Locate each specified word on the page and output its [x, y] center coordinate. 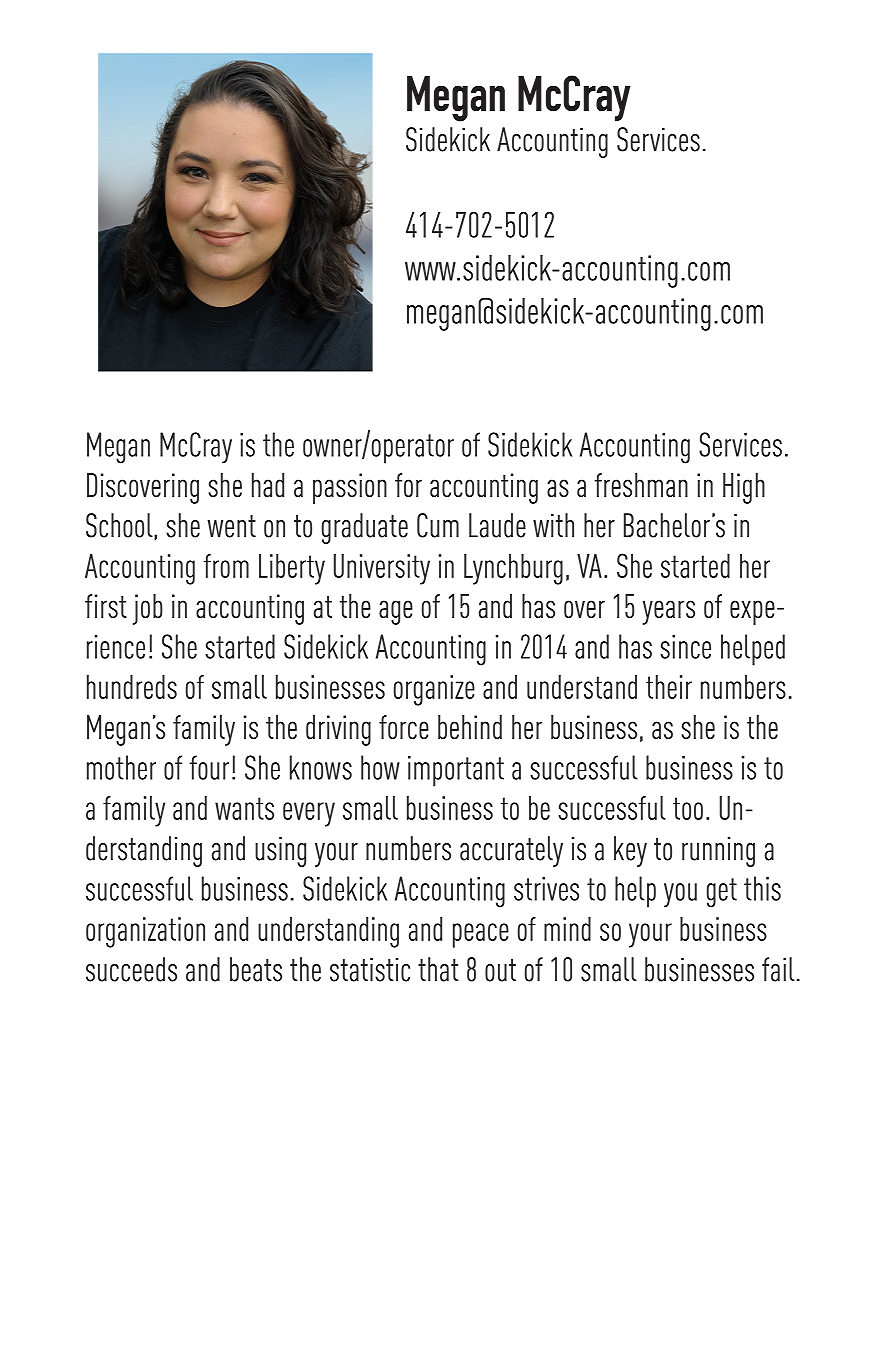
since [685, 647]
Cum [438, 525]
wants [244, 808]
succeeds [131, 969]
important [456, 771]
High [744, 488]
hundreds [132, 687]
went [231, 526]
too [688, 808]
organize [434, 690]
